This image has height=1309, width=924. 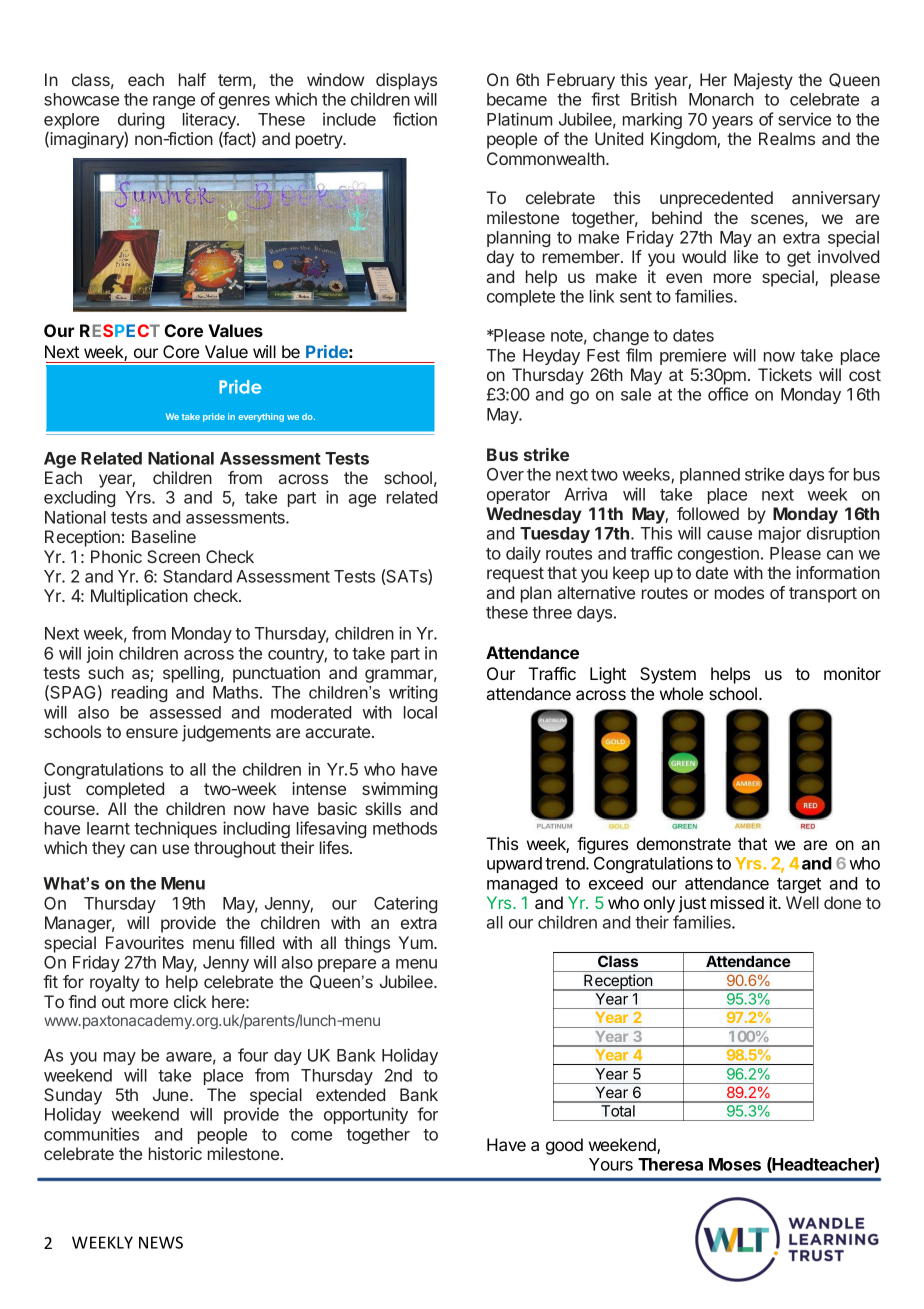 I want to click on such, so click(x=106, y=672).
